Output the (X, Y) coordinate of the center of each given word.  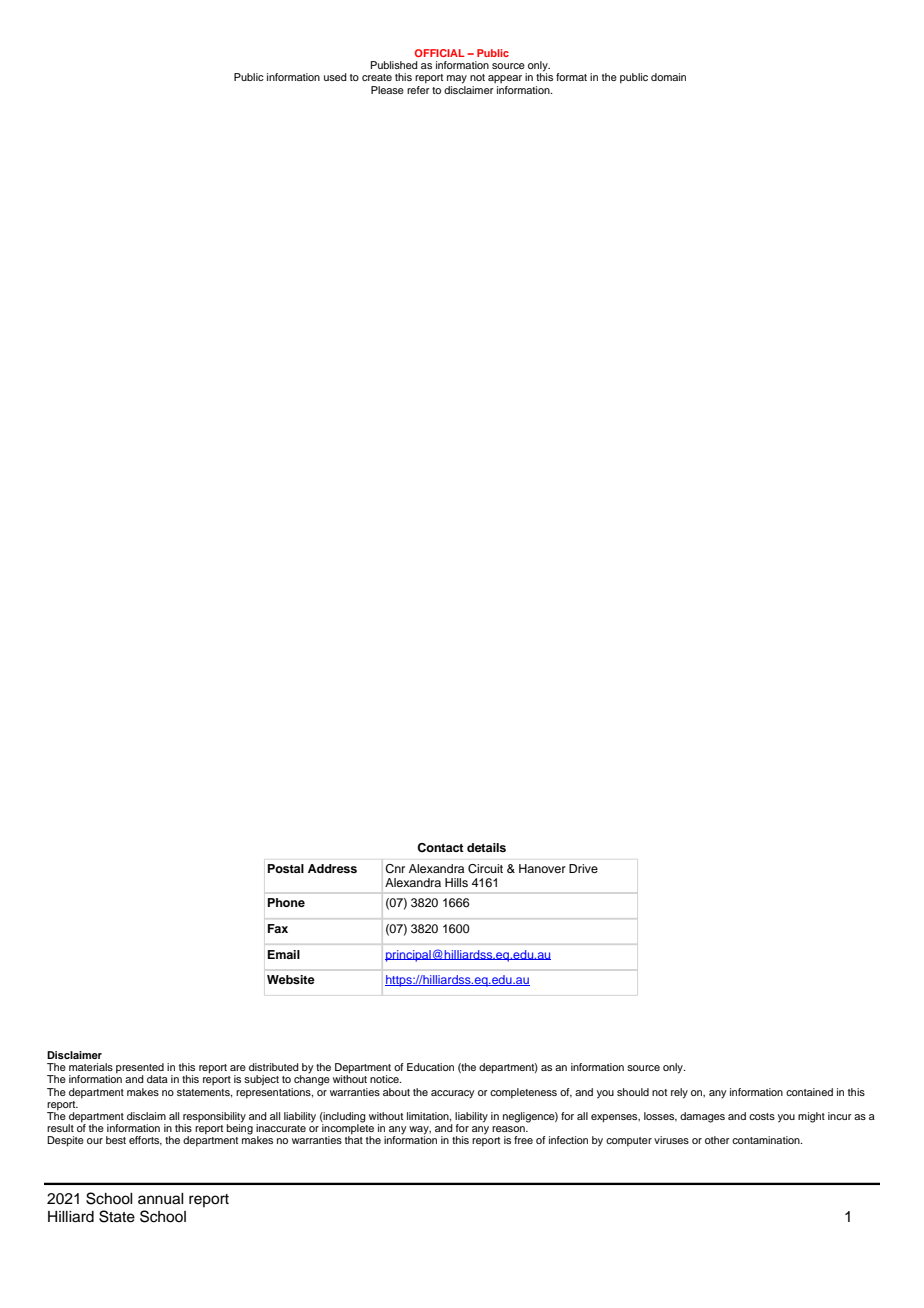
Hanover (542, 868)
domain (668, 77)
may (457, 79)
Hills (456, 882)
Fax (278, 928)
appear (505, 79)
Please (387, 90)
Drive (583, 868)
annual (161, 1199)
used (335, 77)
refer (418, 90)
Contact (440, 848)
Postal (286, 868)
